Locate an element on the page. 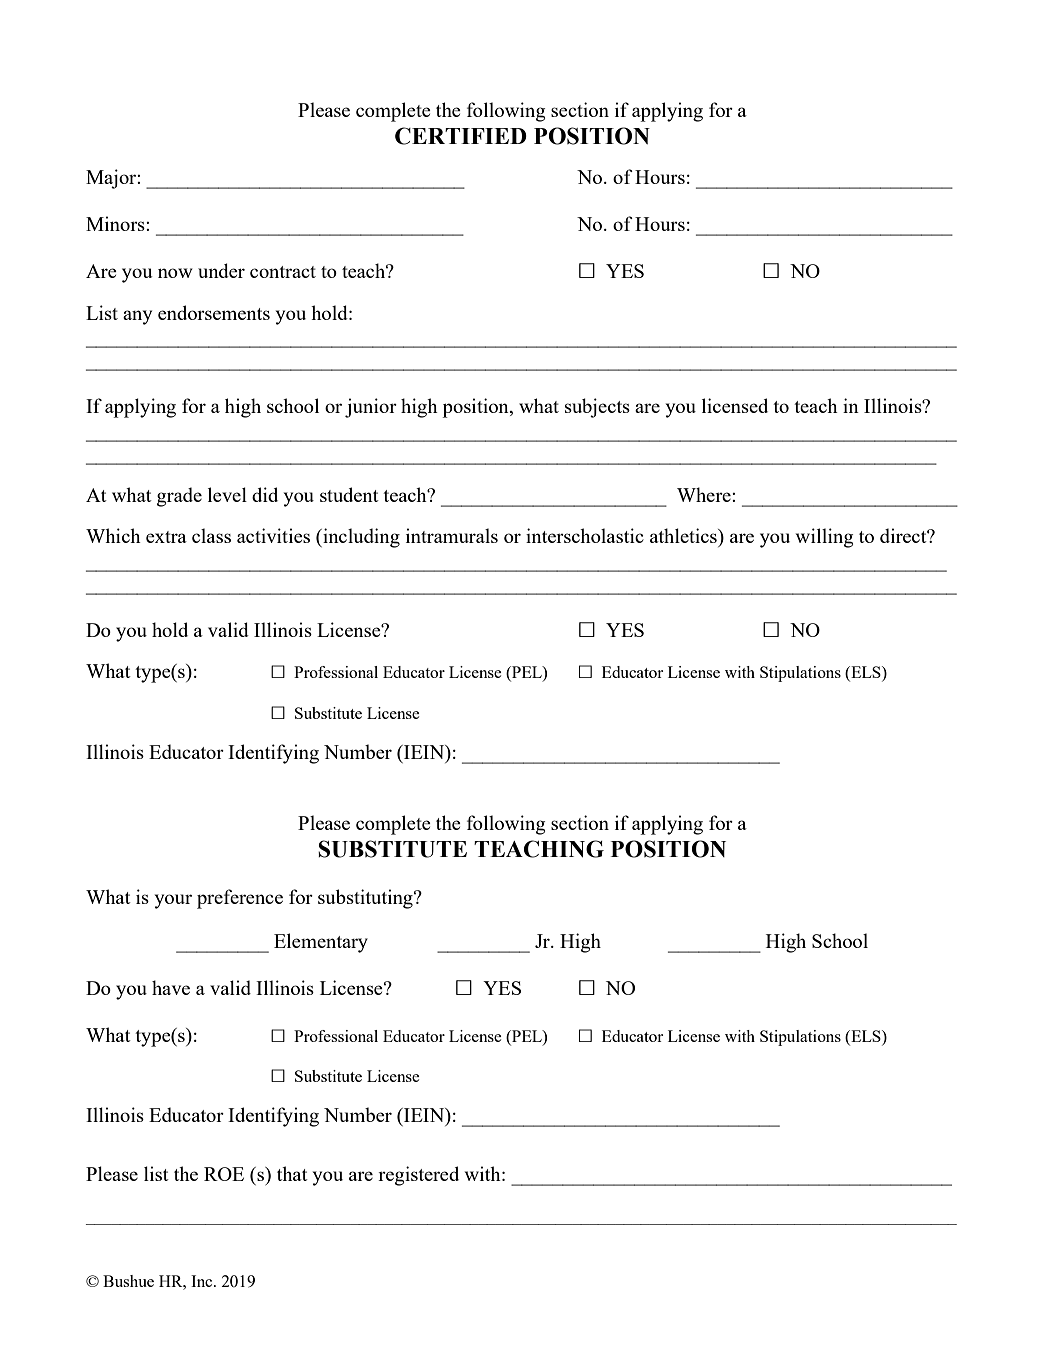 This document has width=1045, height=1352. Minors is located at coordinates (116, 223).
